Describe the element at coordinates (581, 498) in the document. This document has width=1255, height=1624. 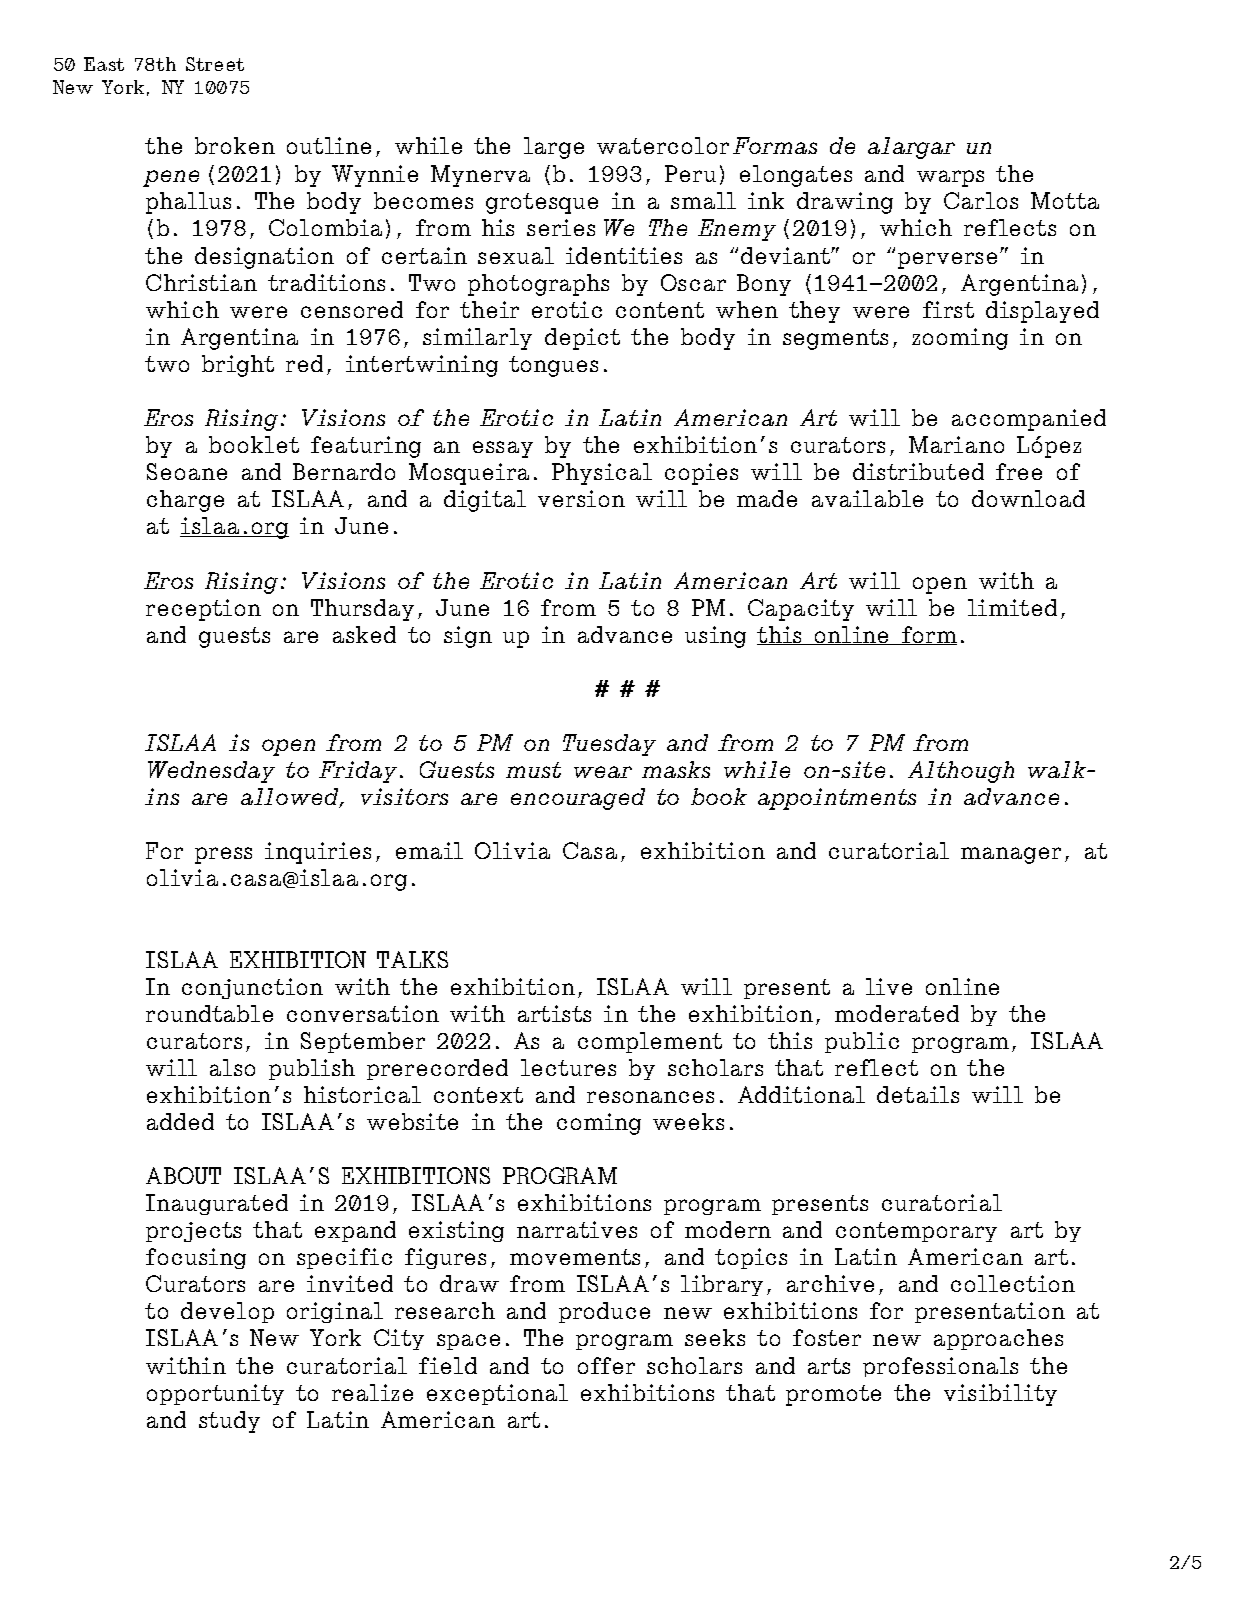
I see `version` at that location.
